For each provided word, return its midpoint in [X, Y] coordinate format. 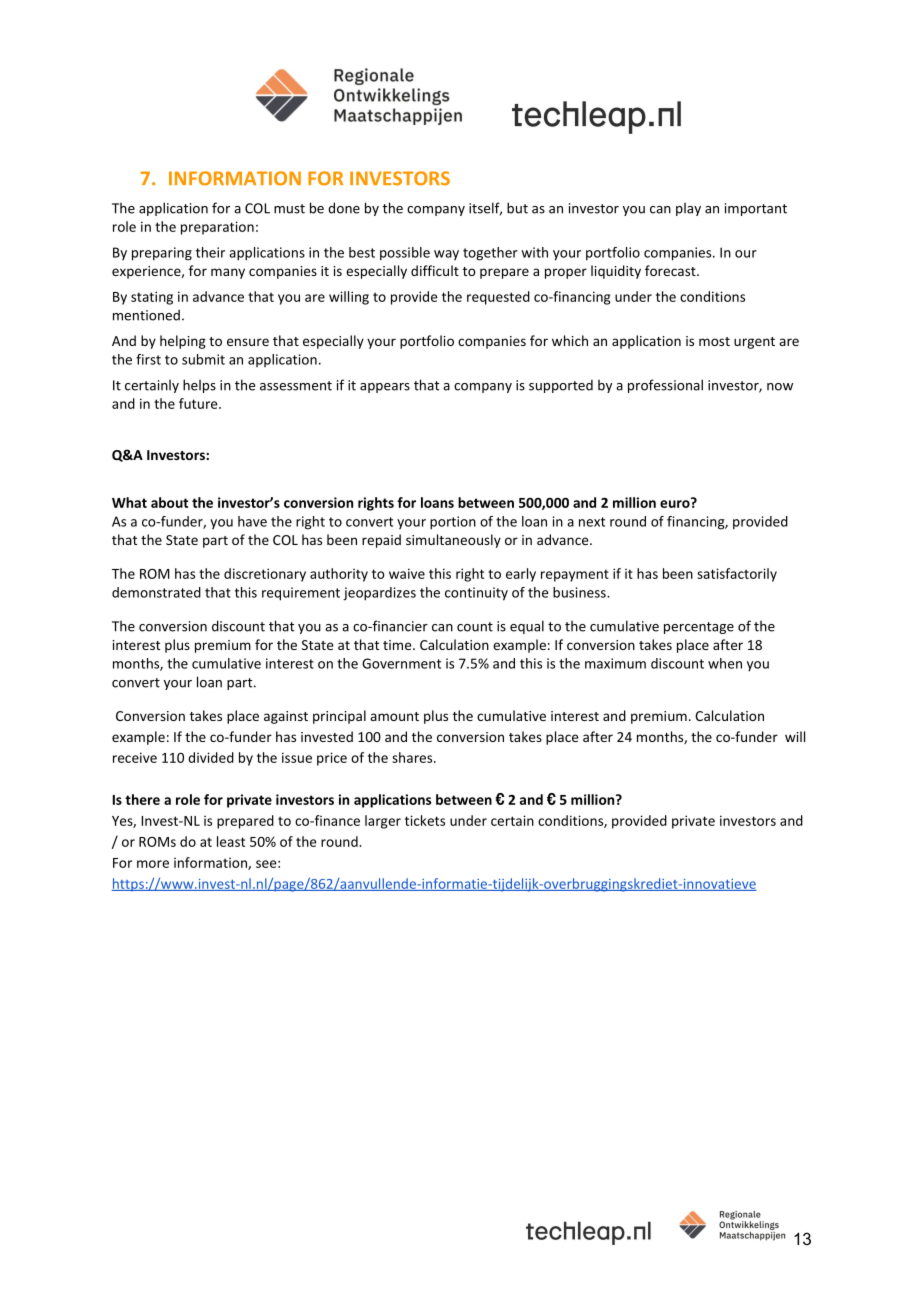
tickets [425, 820]
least [231, 841]
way [446, 255]
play [688, 209]
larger [383, 822]
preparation [217, 228]
